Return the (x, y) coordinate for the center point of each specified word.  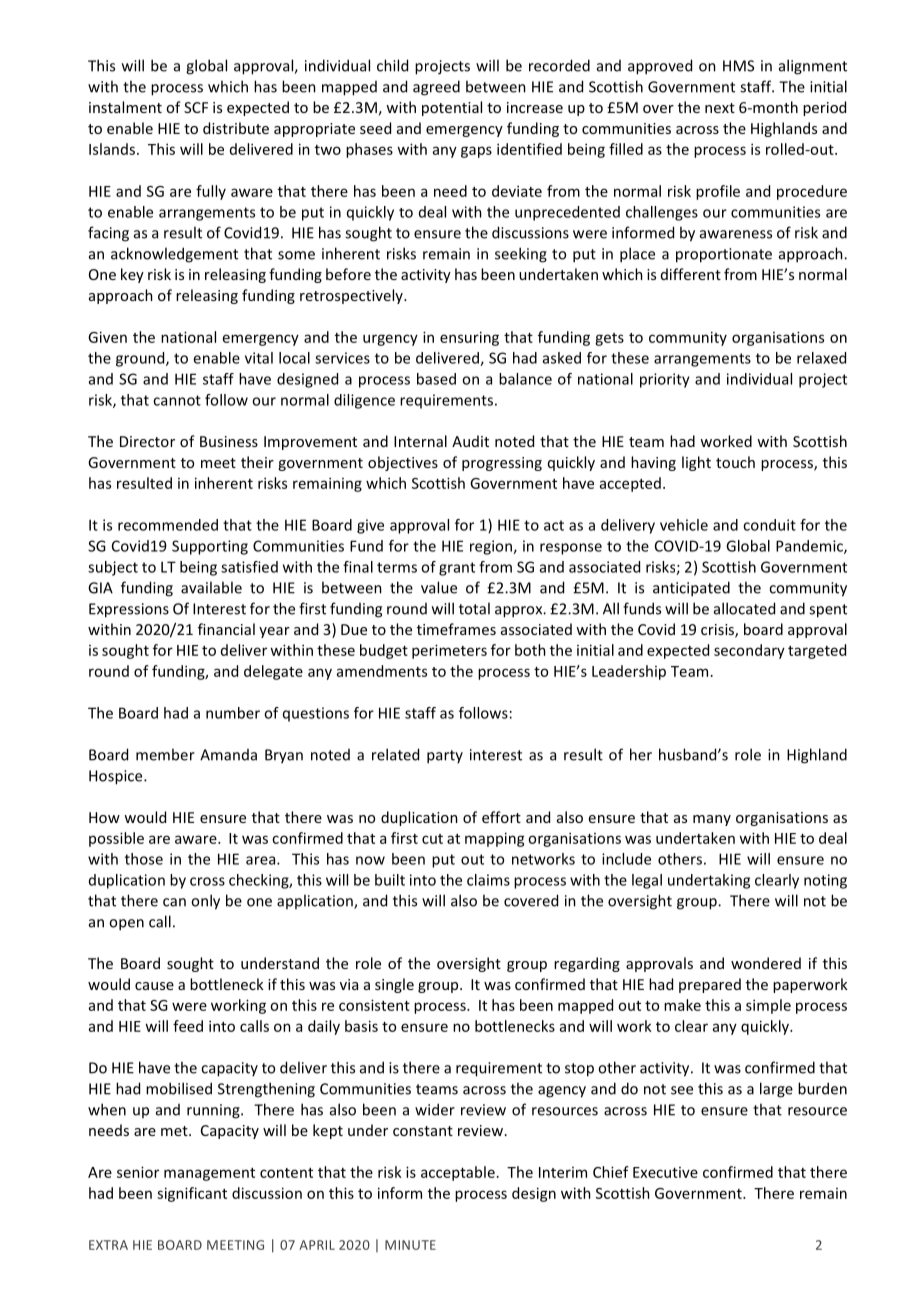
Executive (665, 1172)
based (436, 379)
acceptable (458, 1173)
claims (488, 880)
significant (192, 1194)
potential (452, 108)
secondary (749, 651)
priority (665, 380)
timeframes (456, 629)
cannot (177, 400)
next (720, 108)
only (205, 902)
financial (226, 629)
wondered (766, 963)
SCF (196, 107)
